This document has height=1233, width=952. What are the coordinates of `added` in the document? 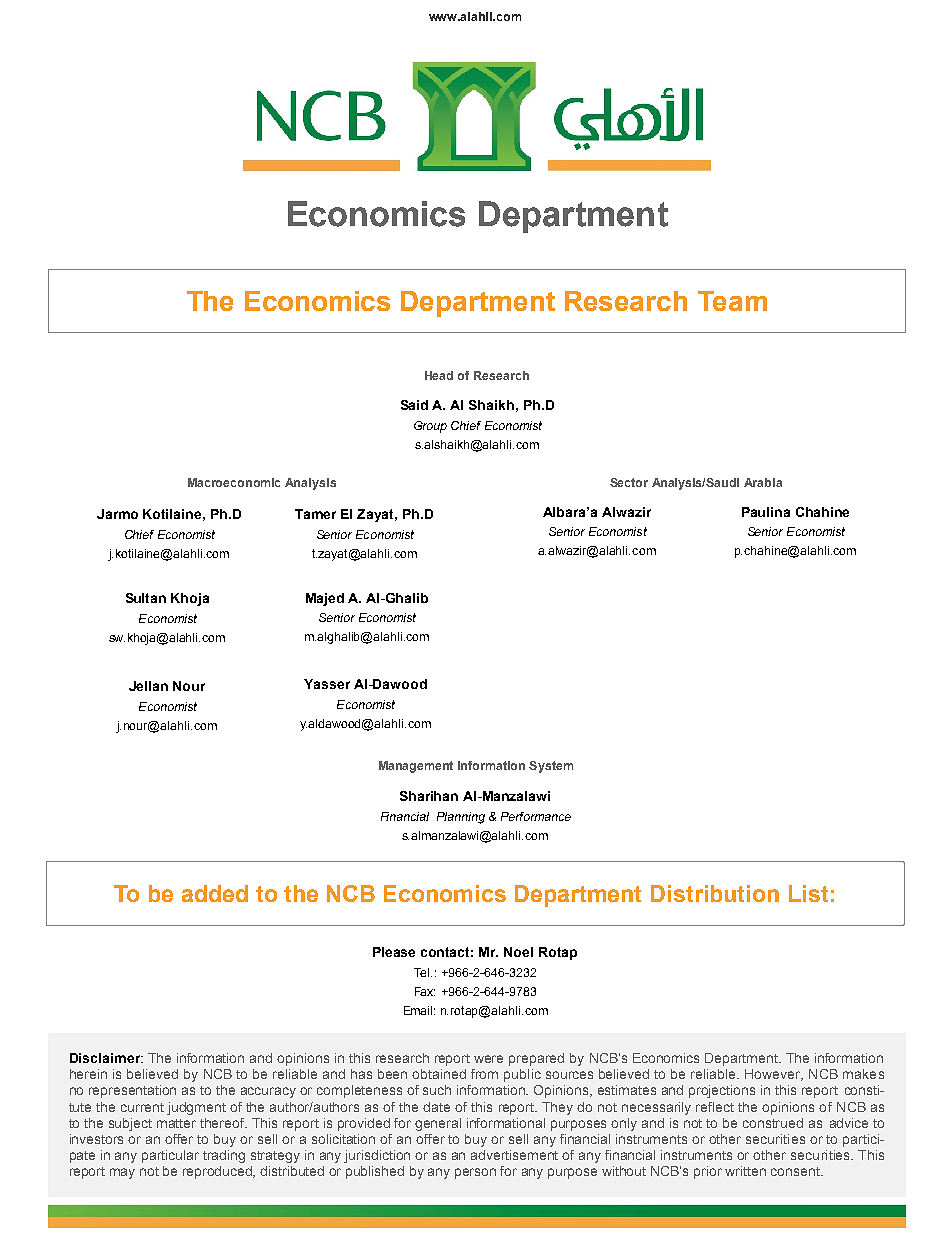 It's located at (215, 893).
